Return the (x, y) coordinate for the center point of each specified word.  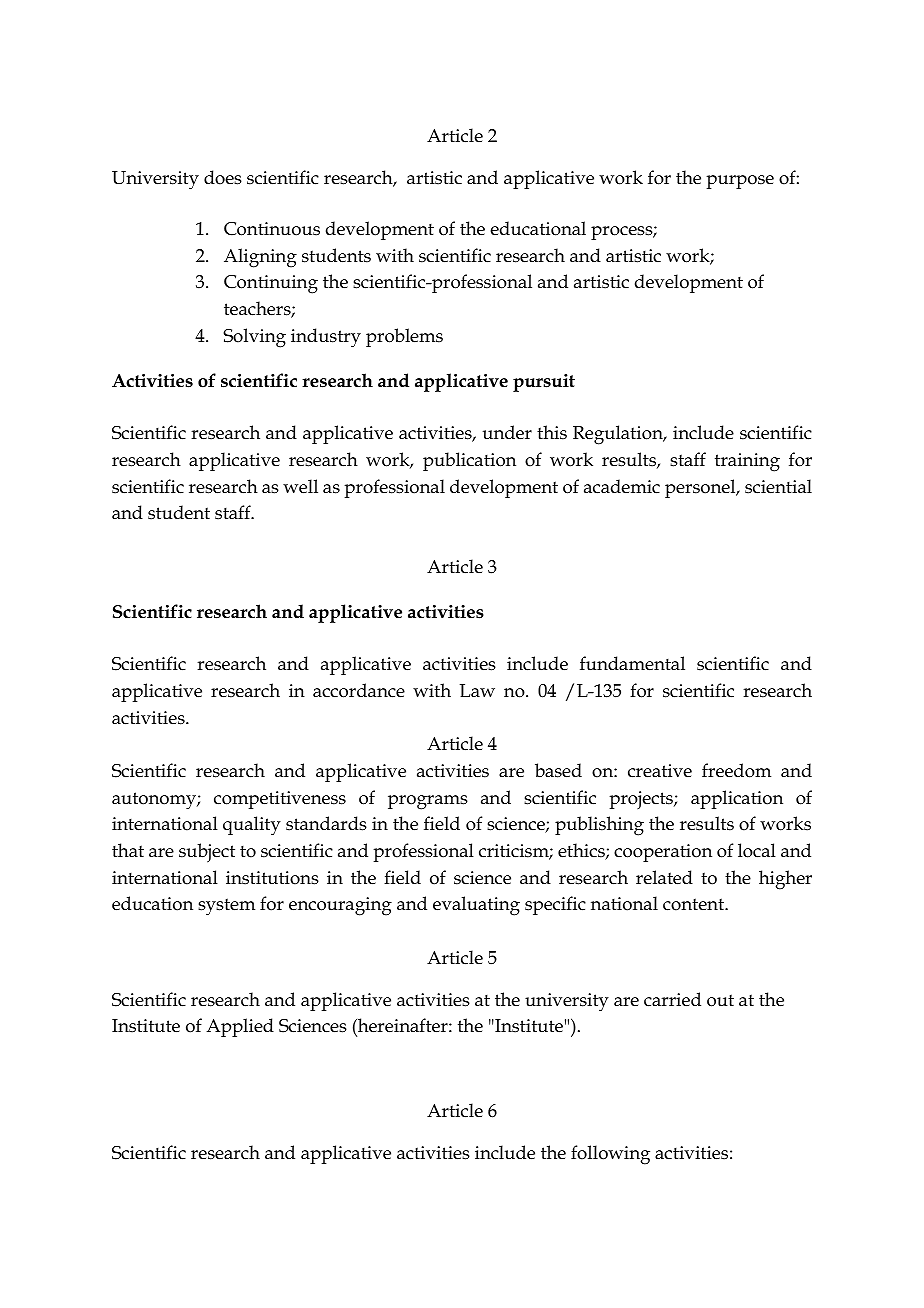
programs (428, 802)
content (694, 904)
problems (404, 337)
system (226, 907)
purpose (740, 182)
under (507, 432)
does (223, 177)
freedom (736, 770)
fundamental (632, 663)
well (300, 486)
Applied (240, 1027)
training (747, 462)
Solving (254, 338)
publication (469, 461)
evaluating (476, 906)
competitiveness (280, 800)
